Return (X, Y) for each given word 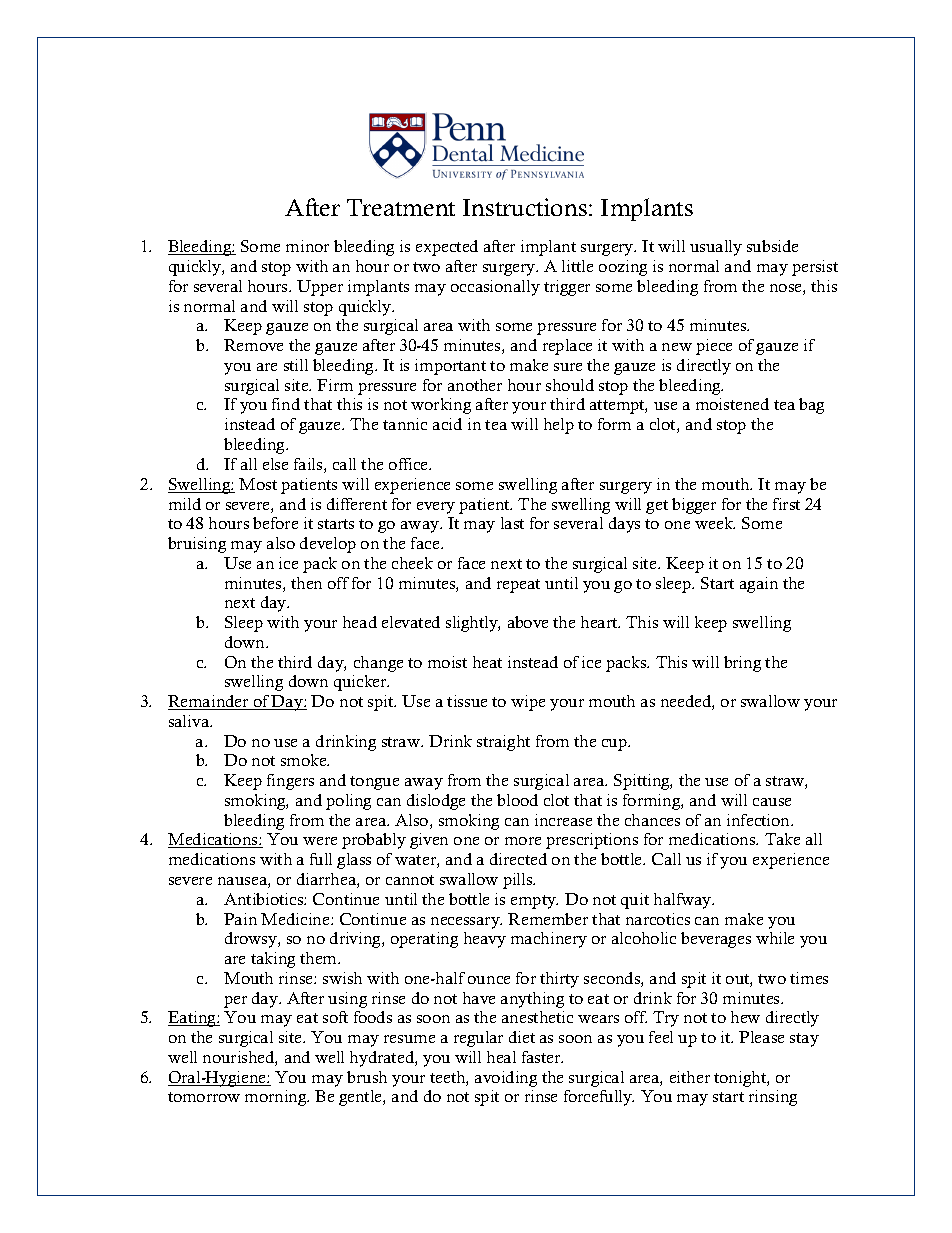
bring (742, 664)
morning (277, 1098)
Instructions (525, 207)
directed (518, 859)
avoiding (506, 1079)
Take (782, 839)
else (275, 464)
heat (487, 662)
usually (716, 248)
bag (811, 406)
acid (447, 424)
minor (307, 246)
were (320, 841)
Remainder (209, 702)
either (690, 1077)
